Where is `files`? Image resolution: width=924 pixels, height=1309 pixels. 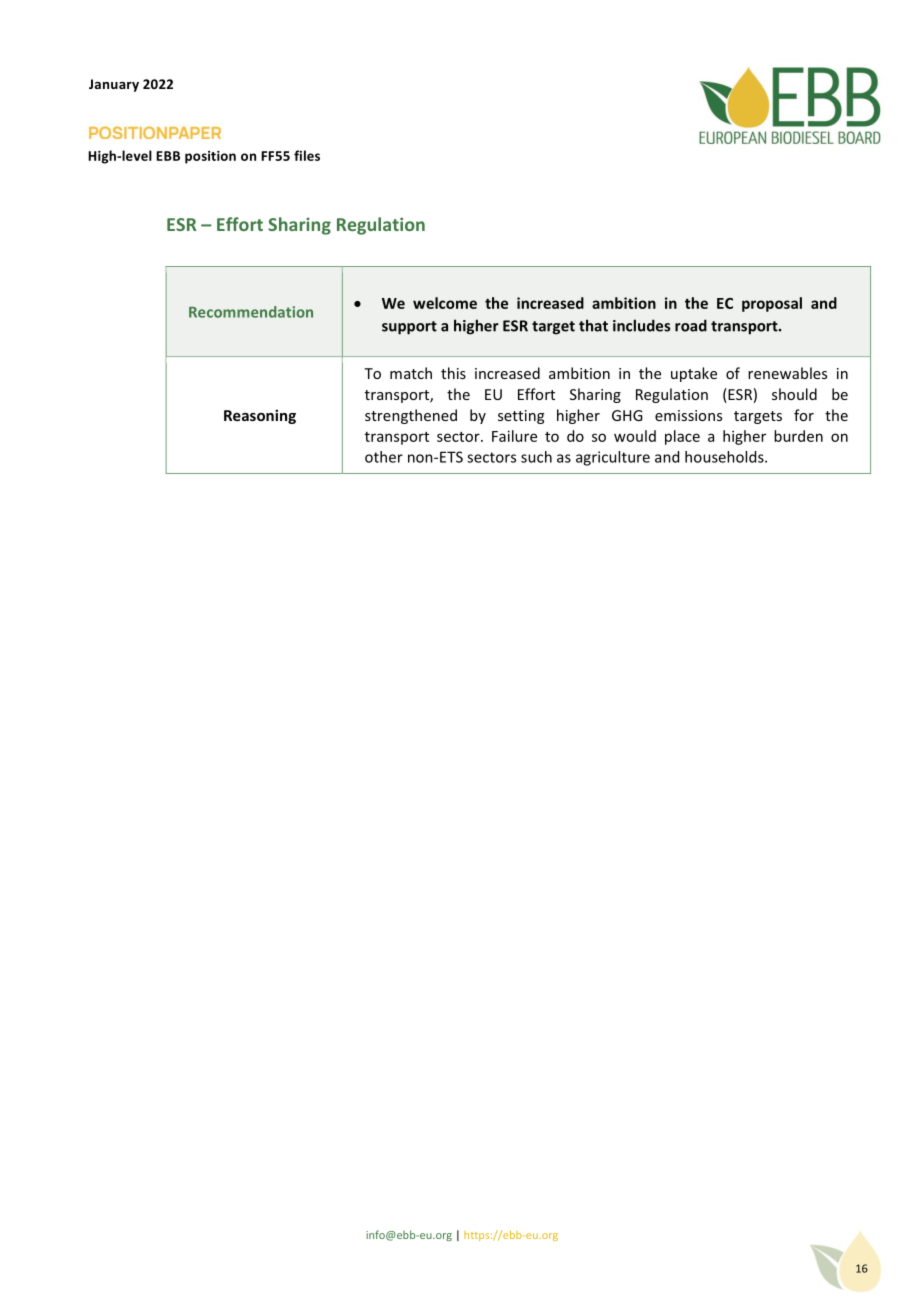
files is located at coordinates (307, 155).
